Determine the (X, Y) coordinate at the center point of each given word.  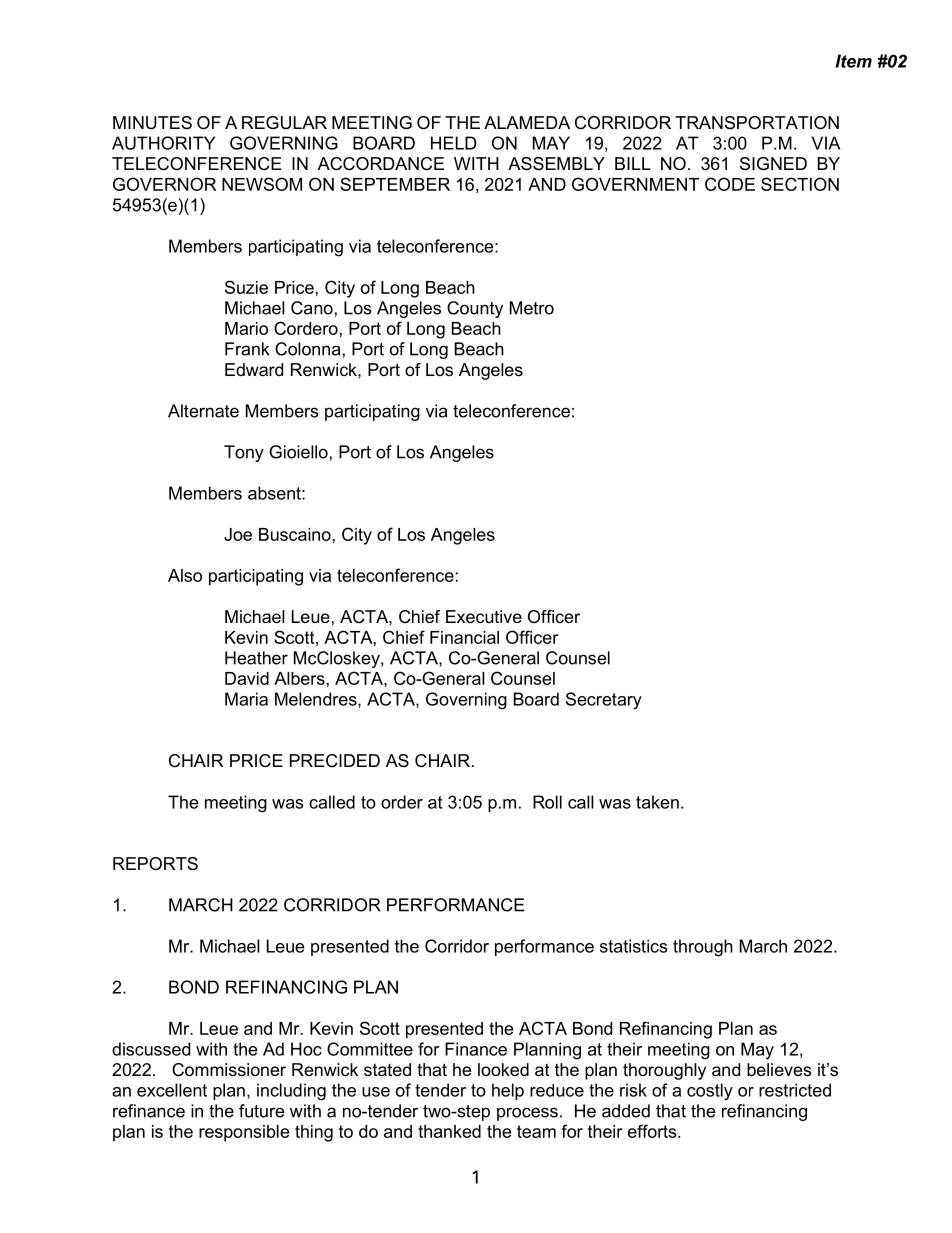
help (508, 1091)
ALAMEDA (527, 122)
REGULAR (284, 122)
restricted (795, 1090)
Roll (547, 802)
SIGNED (773, 164)
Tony (244, 453)
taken (657, 802)
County (475, 309)
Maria (246, 699)
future (262, 1111)
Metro (532, 308)
